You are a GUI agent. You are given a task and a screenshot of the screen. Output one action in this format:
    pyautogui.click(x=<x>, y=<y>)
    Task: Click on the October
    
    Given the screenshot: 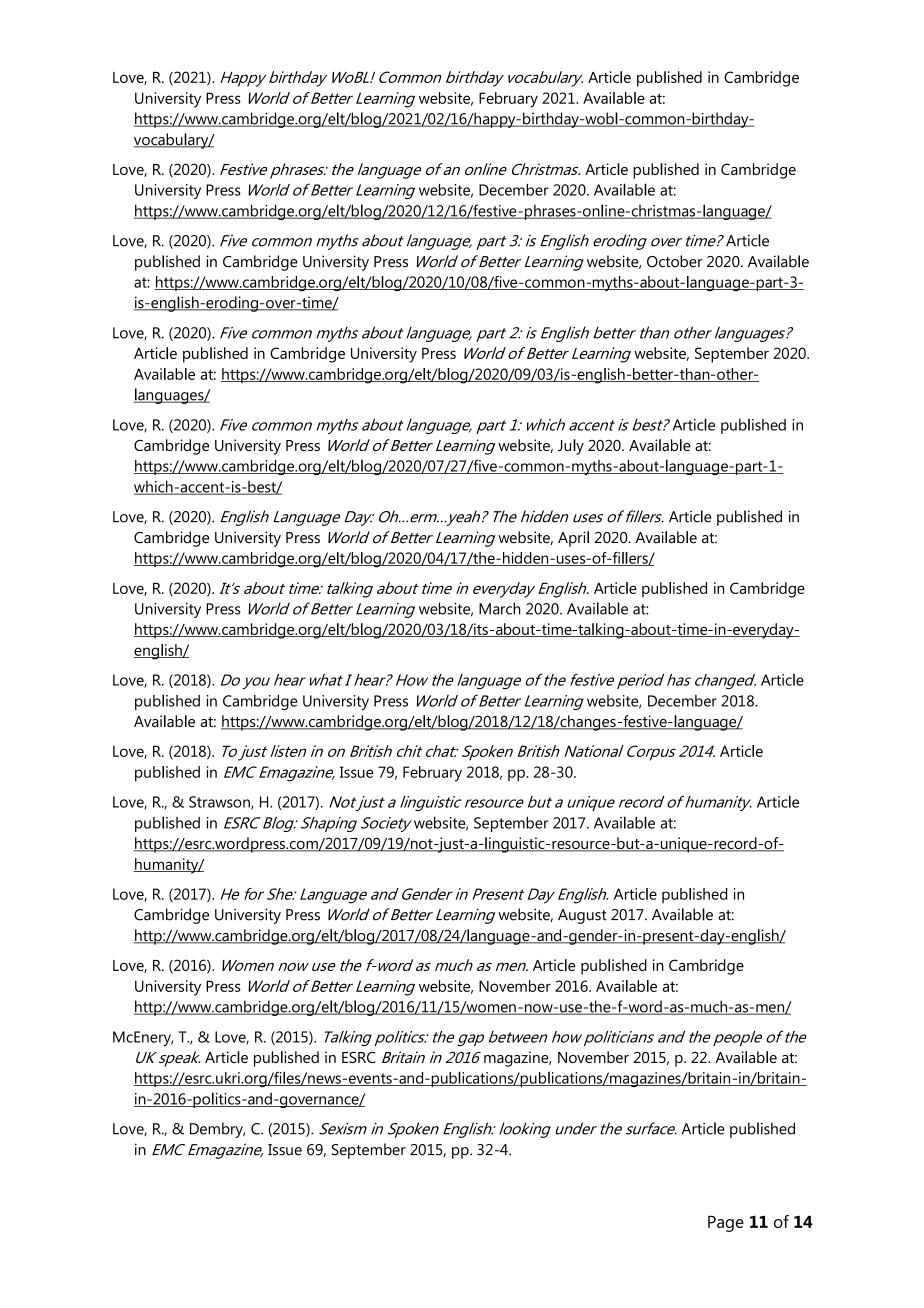 What is the action you would take?
    pyautogui.click(x=675, y=261)
